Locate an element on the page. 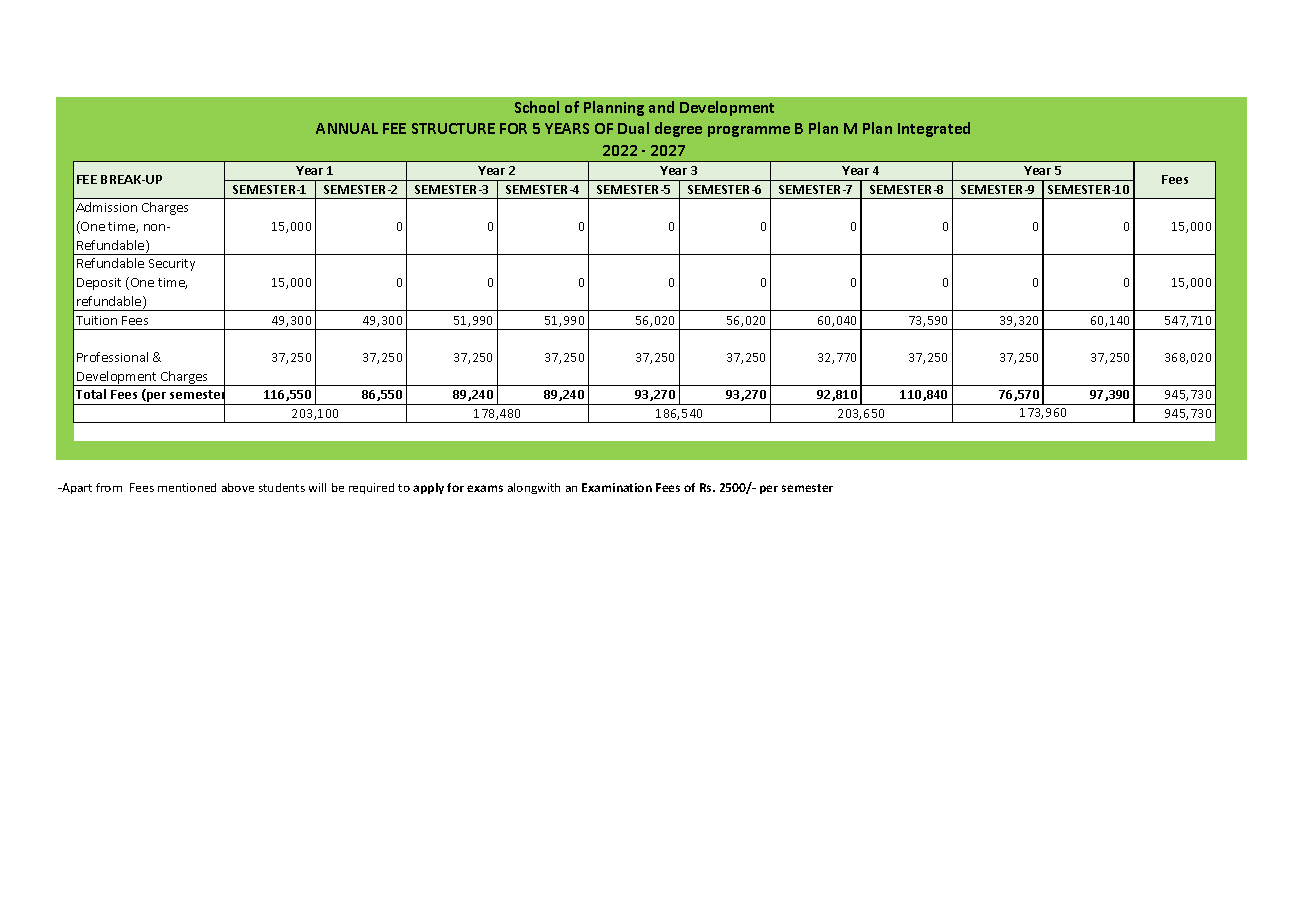 The image size is (1308, 924). Security is located at coordinates (172, 265).
